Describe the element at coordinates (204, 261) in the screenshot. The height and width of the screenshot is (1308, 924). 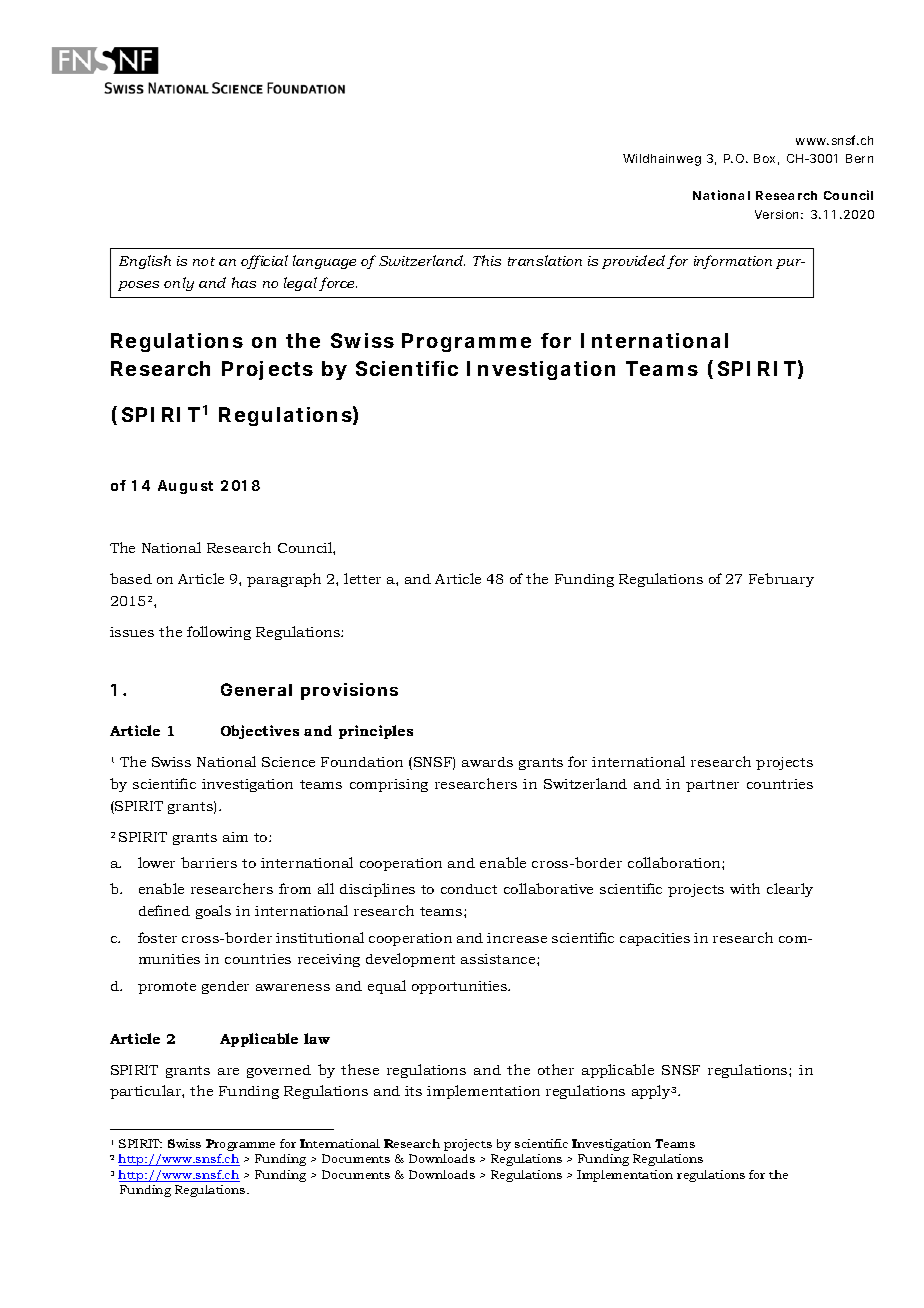
I see `not` at that location.
